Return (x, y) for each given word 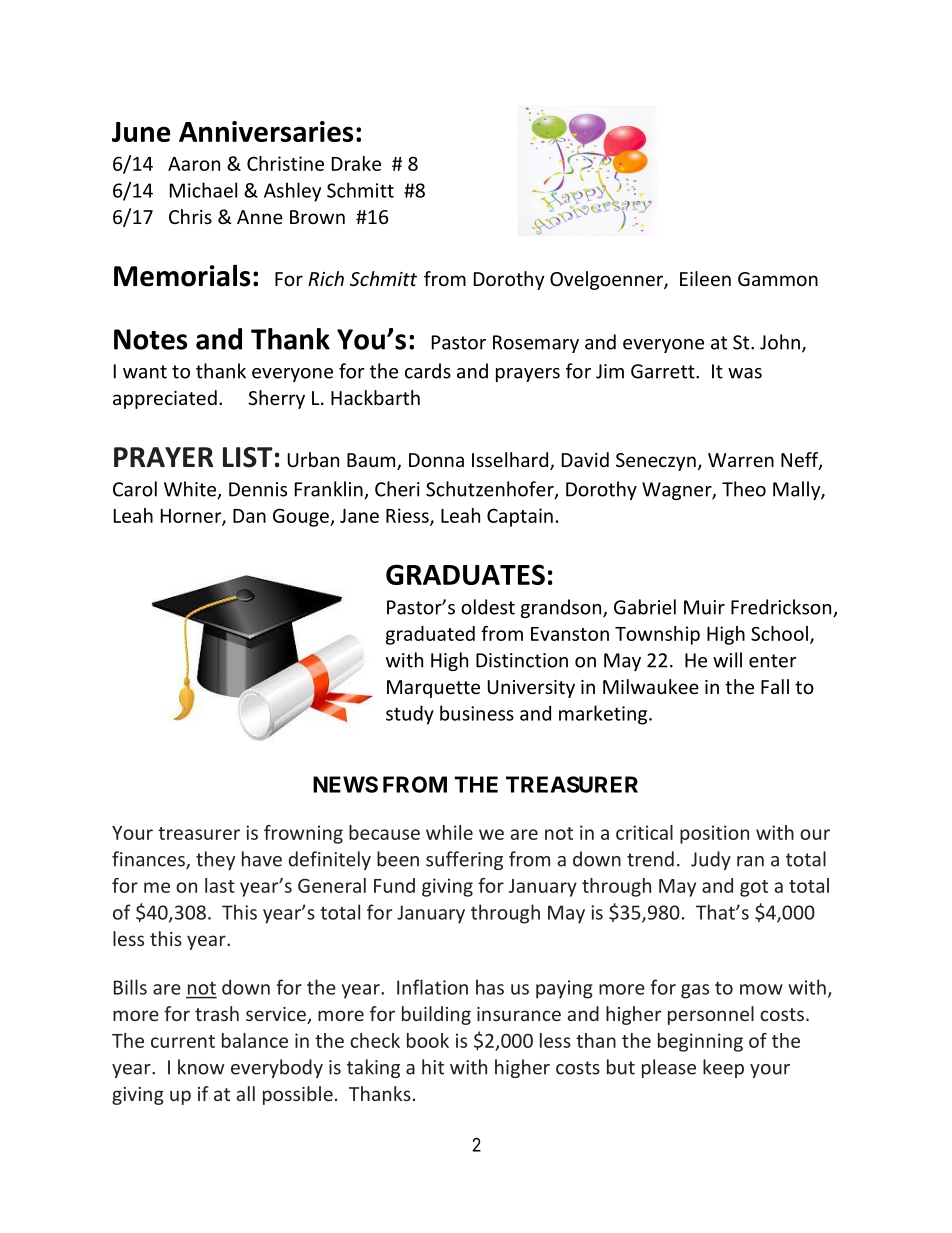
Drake (356, 163)
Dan (249, 516)
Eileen (705, 278)
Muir (704, 607)
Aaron (194, 164)
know (201, 1067)
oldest (488, 607)
